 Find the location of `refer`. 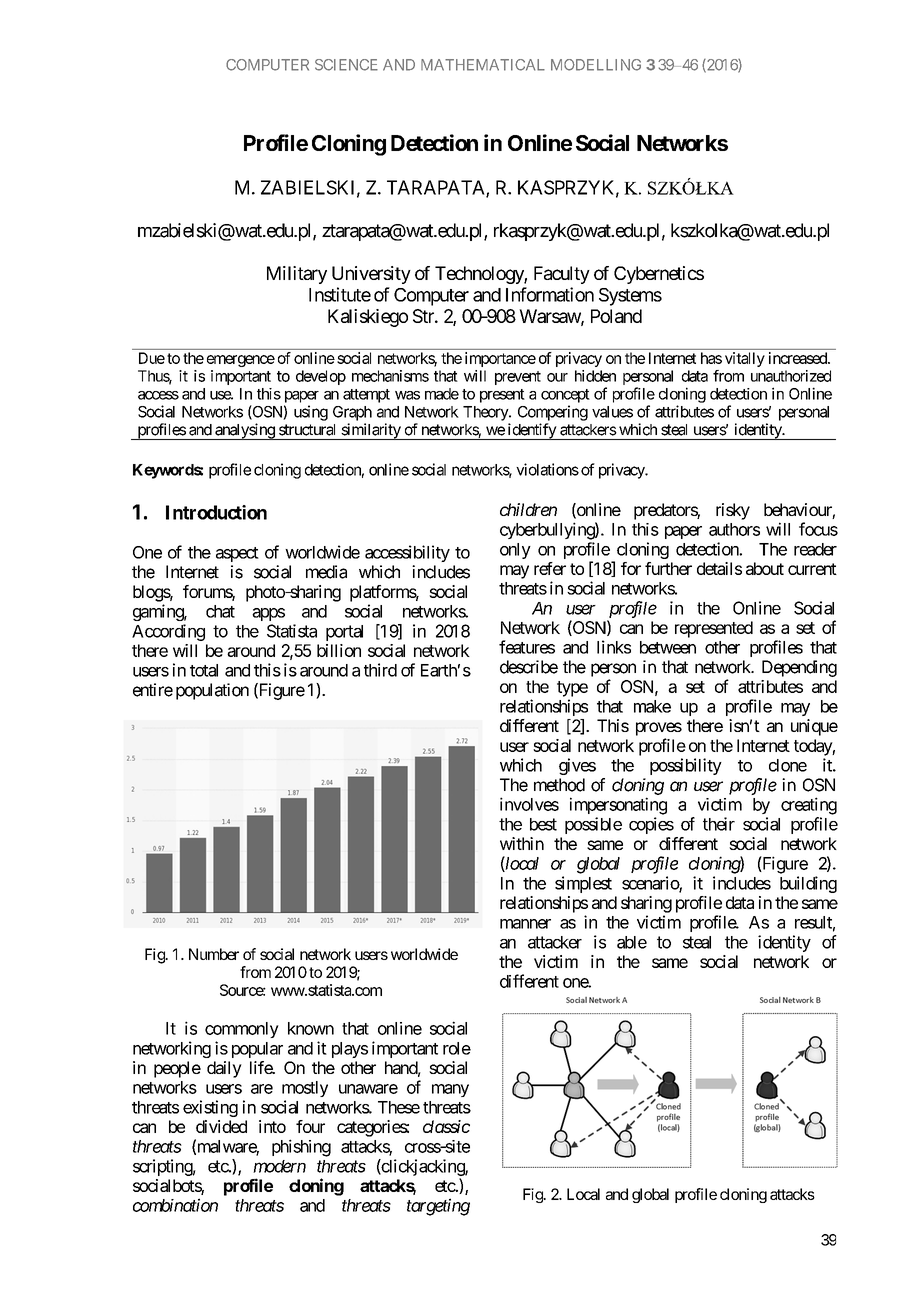

refer is located at coordinates (550, 568).
